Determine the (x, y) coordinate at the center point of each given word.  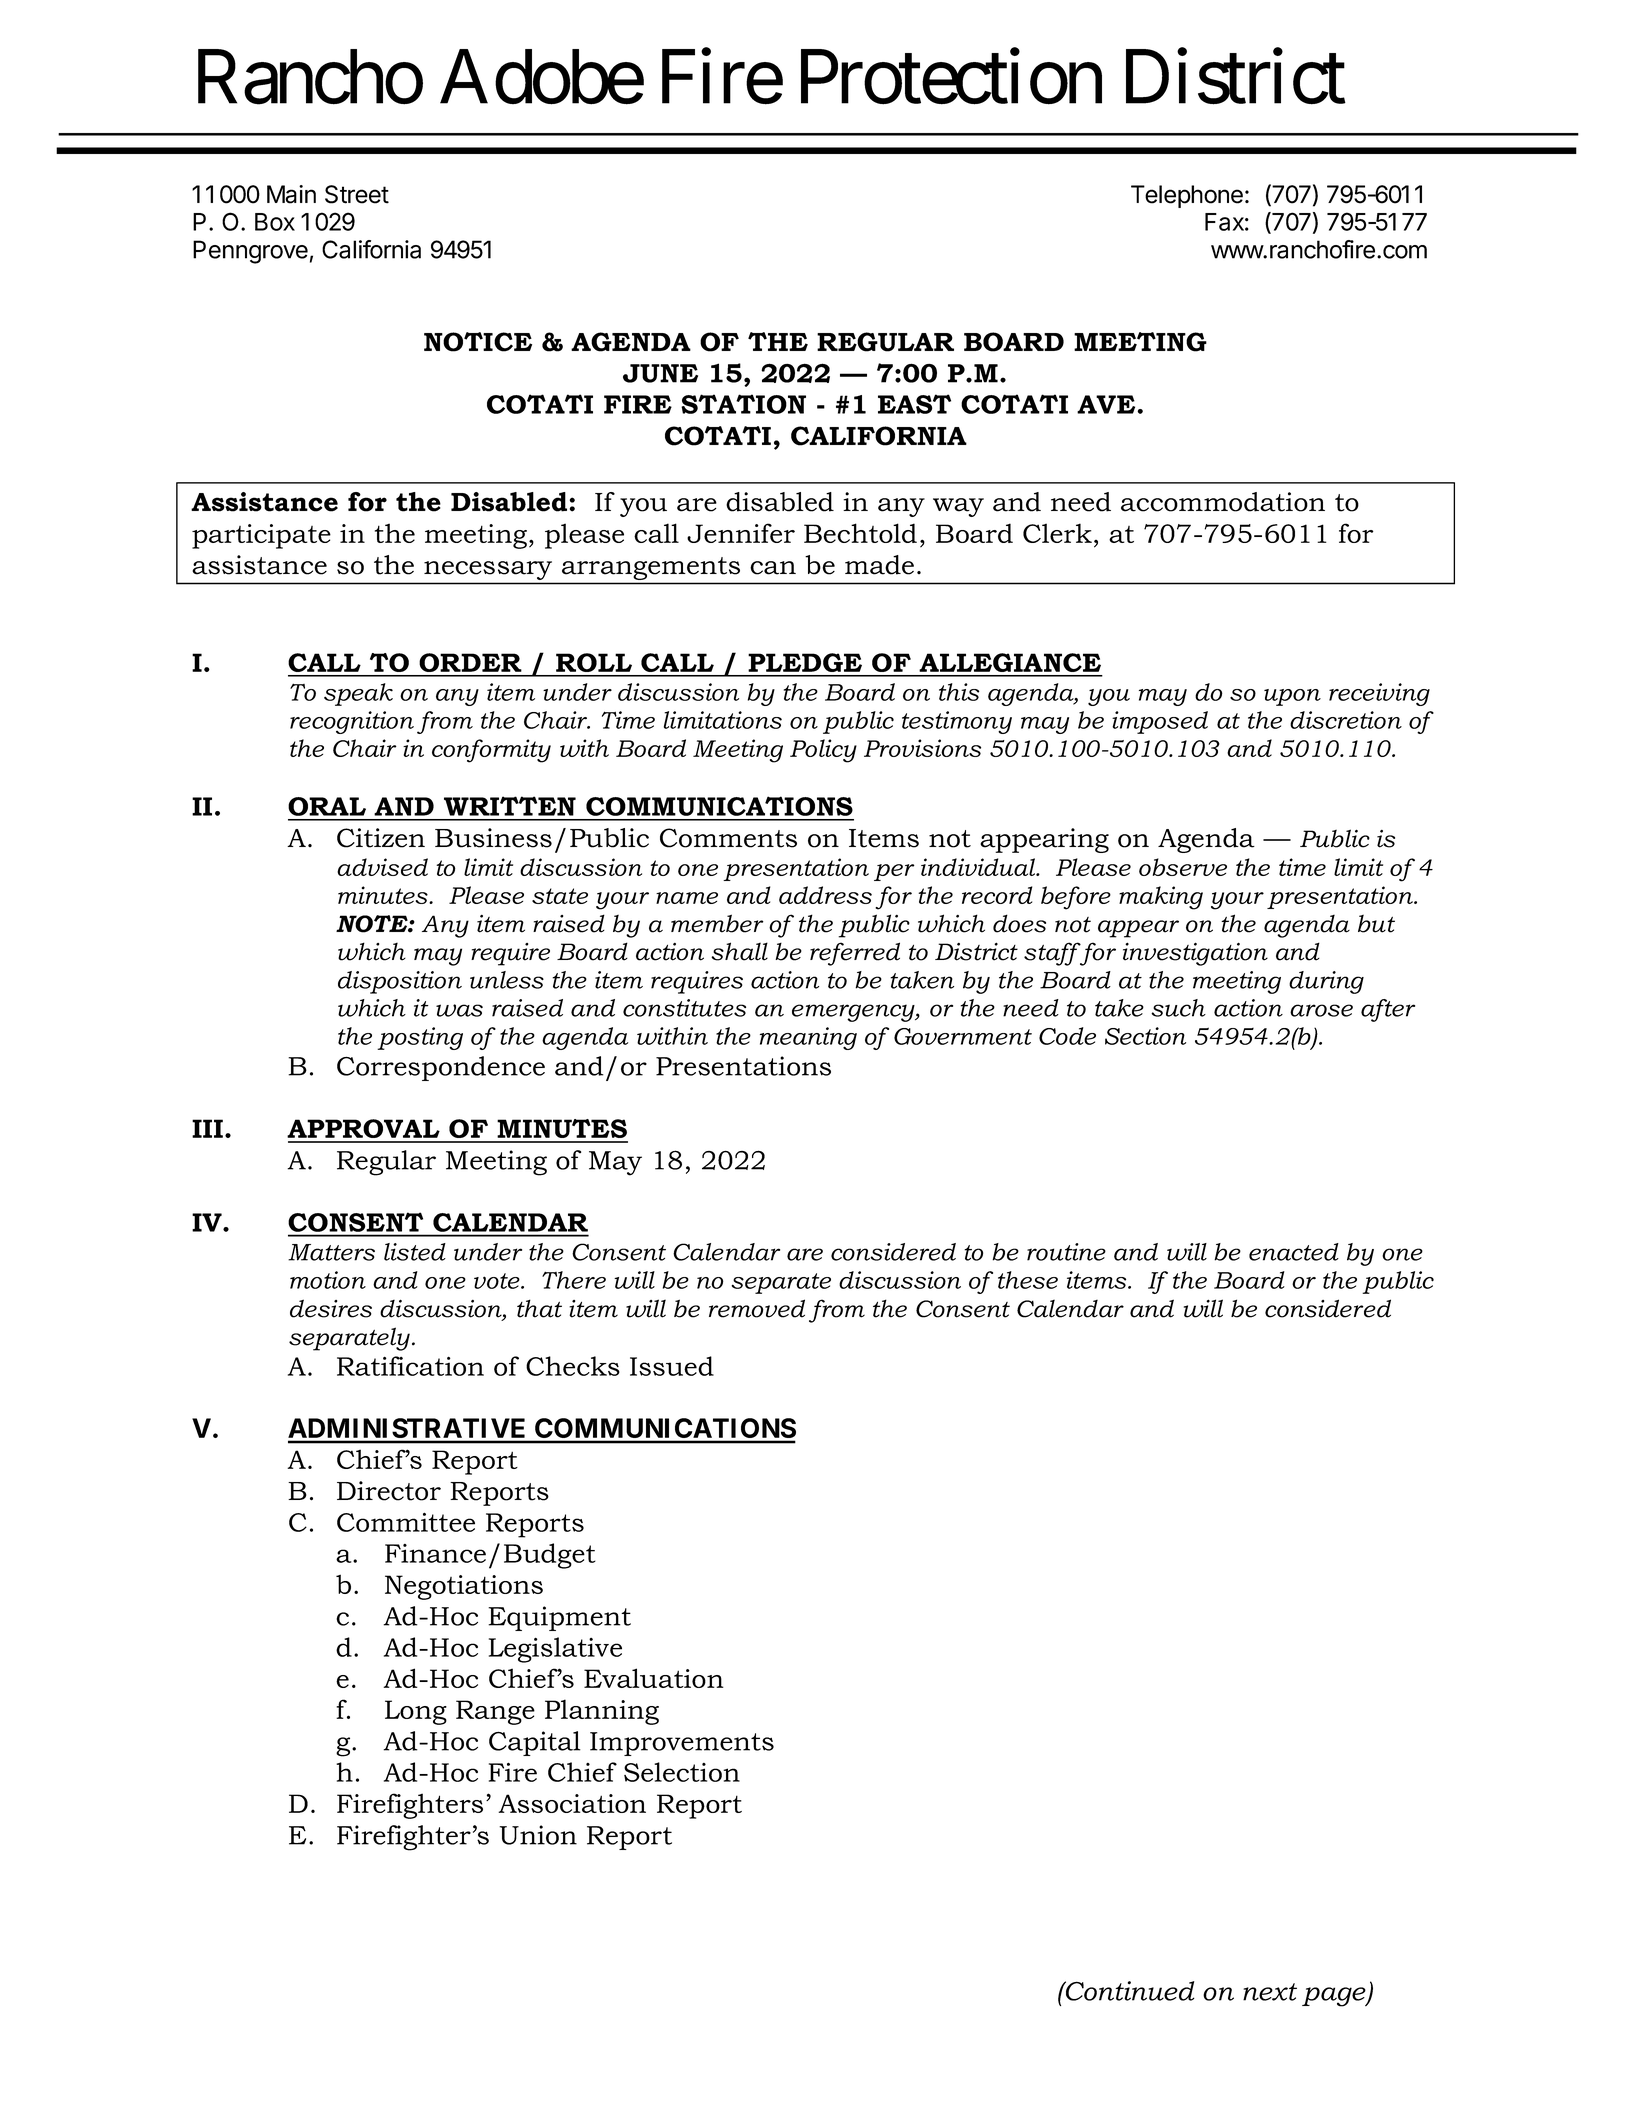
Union (538, 1835)
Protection (951, 77)
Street (357, 194)
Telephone (1187, 196)
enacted (1294, 1252)
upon (1292, 697)
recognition (352, 722)
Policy (823, 751)
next (1270, 1992)
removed (757, 1308)
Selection (682, 1772)
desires (331, 1308)
